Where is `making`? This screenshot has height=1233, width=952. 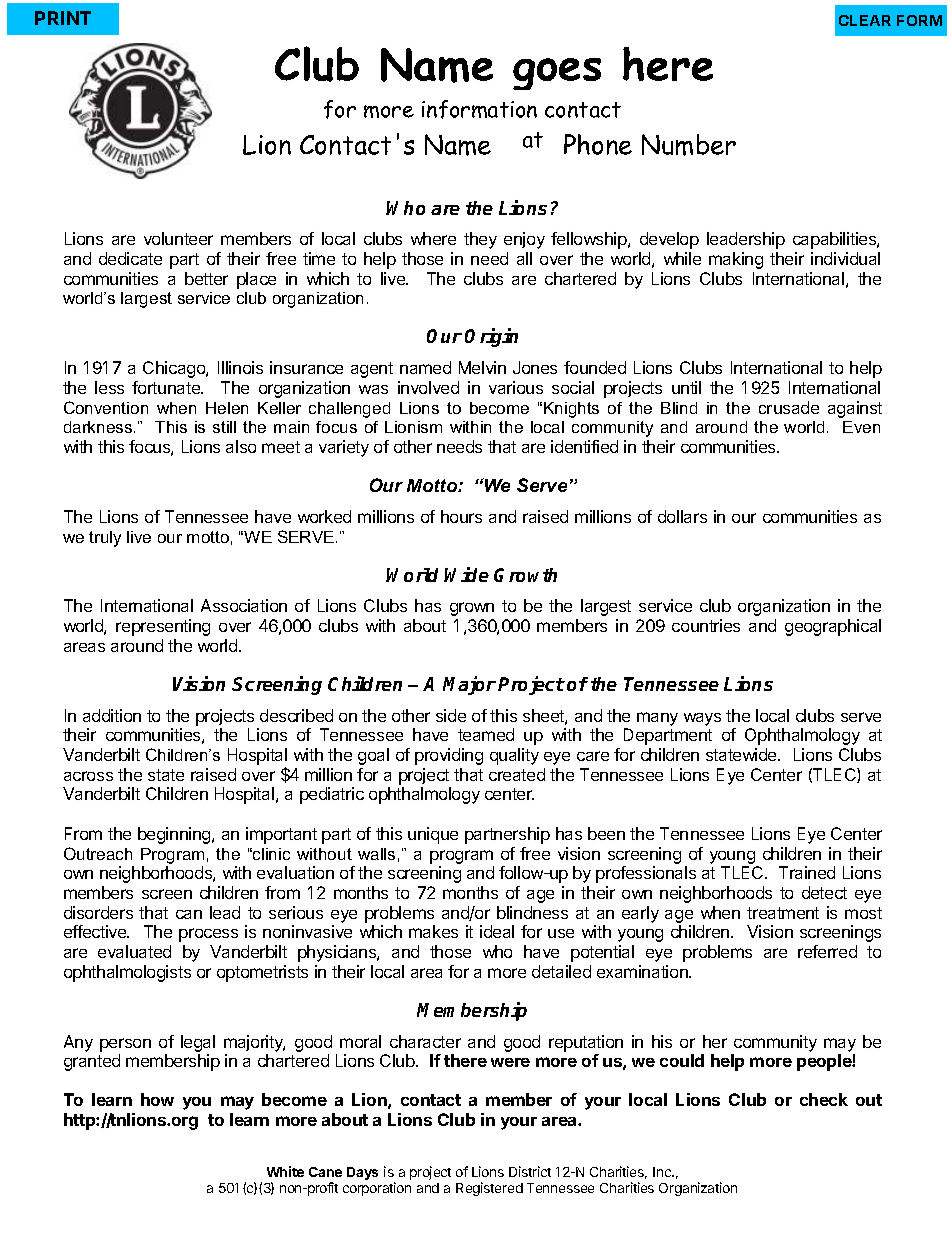 making is located at coordinates (736, 260).
